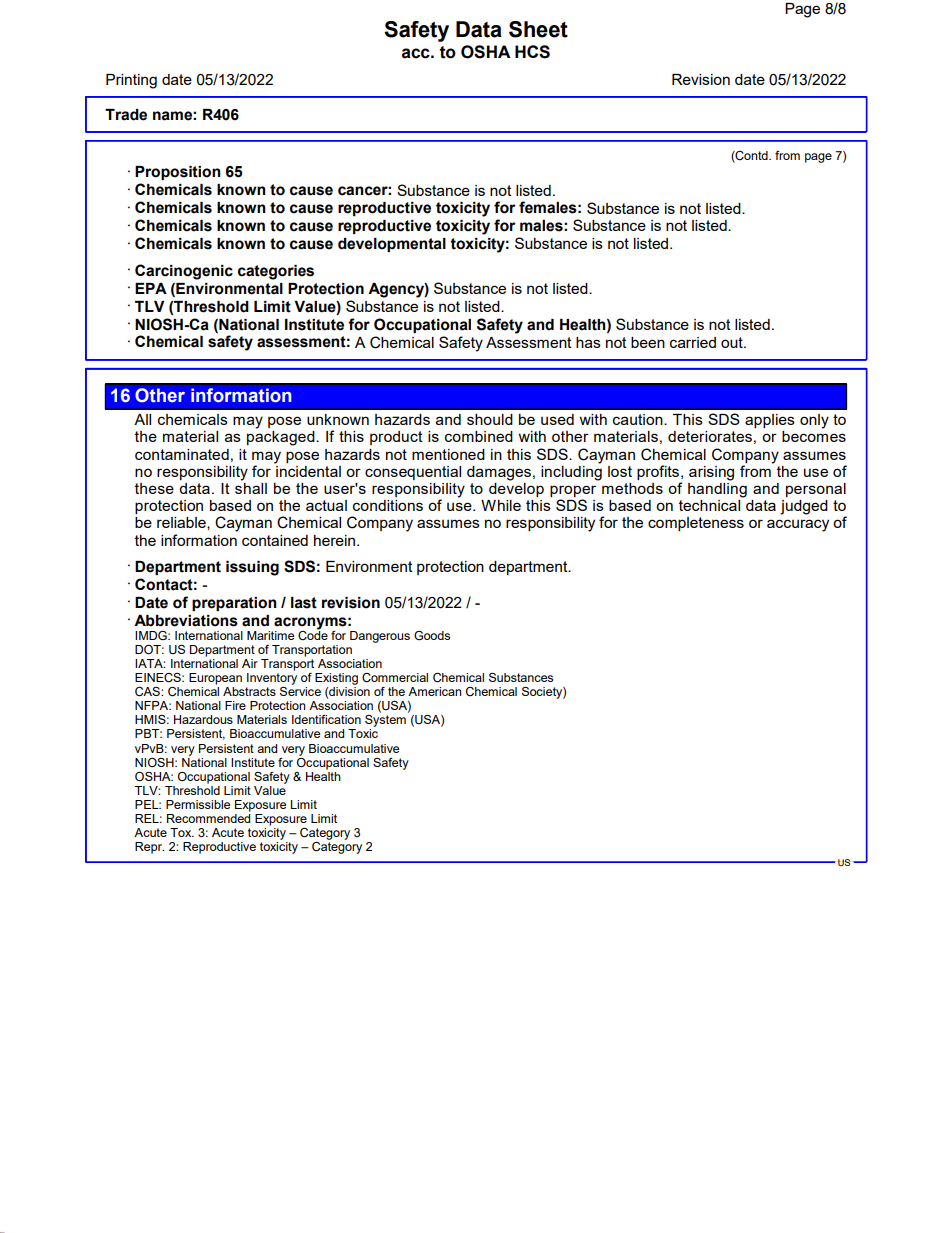 Image resolution: width=952 pixels, height=1233 pixels. What do you see at coordinates (501, 505) in the screenshot?
I see `While` at bounding box center [501, 505].
